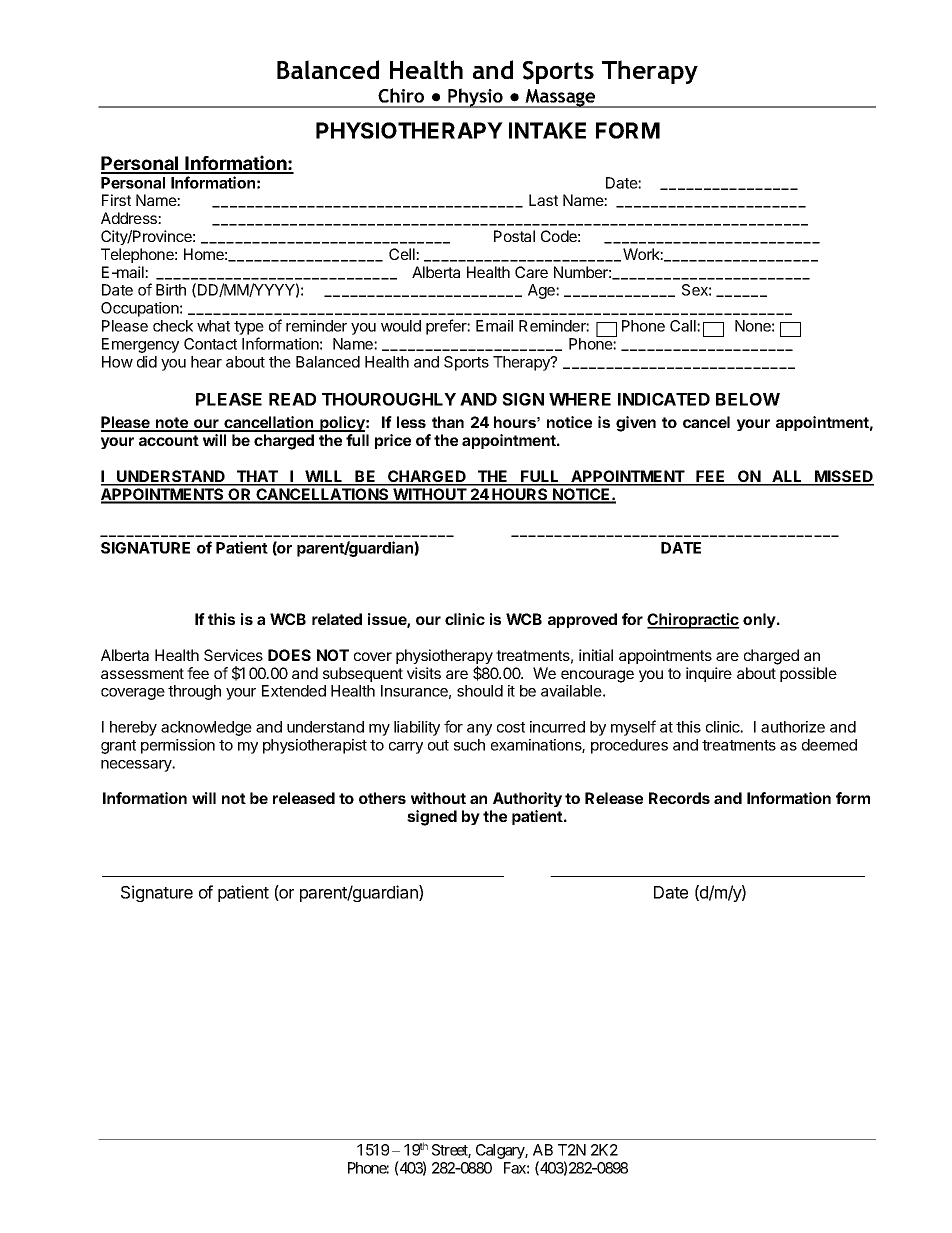 The height and width of the screenshot is (1233, 952). What do you see at coordinates (527, 799) in the screenshot?
I see `Authority` at bounding box center [527, 799].
